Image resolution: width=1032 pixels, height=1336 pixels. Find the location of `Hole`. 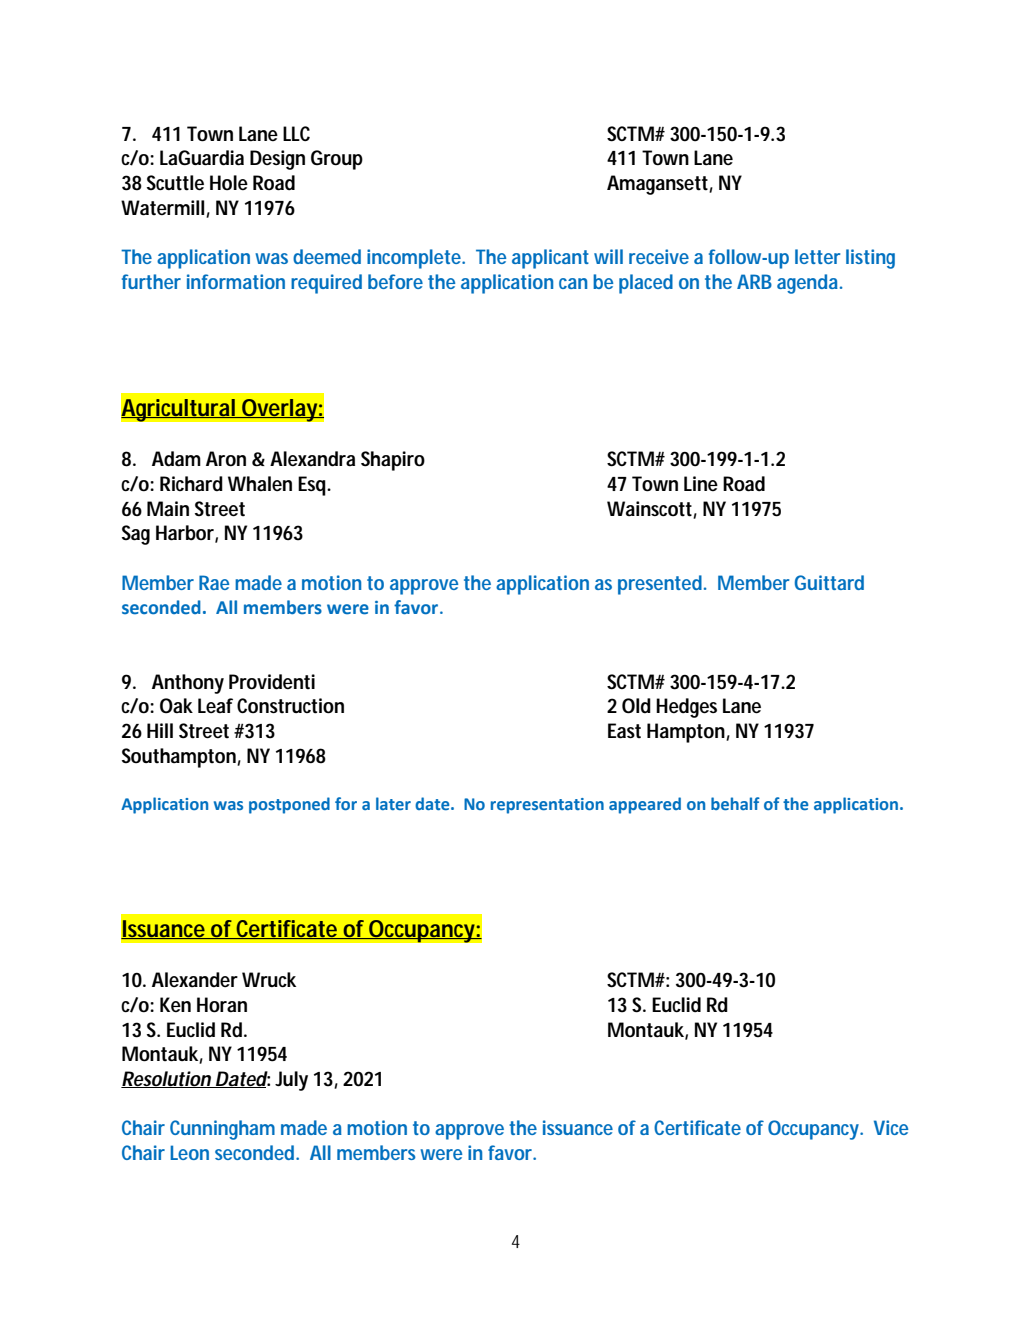

Hole is located at coordinates (229, 182).
